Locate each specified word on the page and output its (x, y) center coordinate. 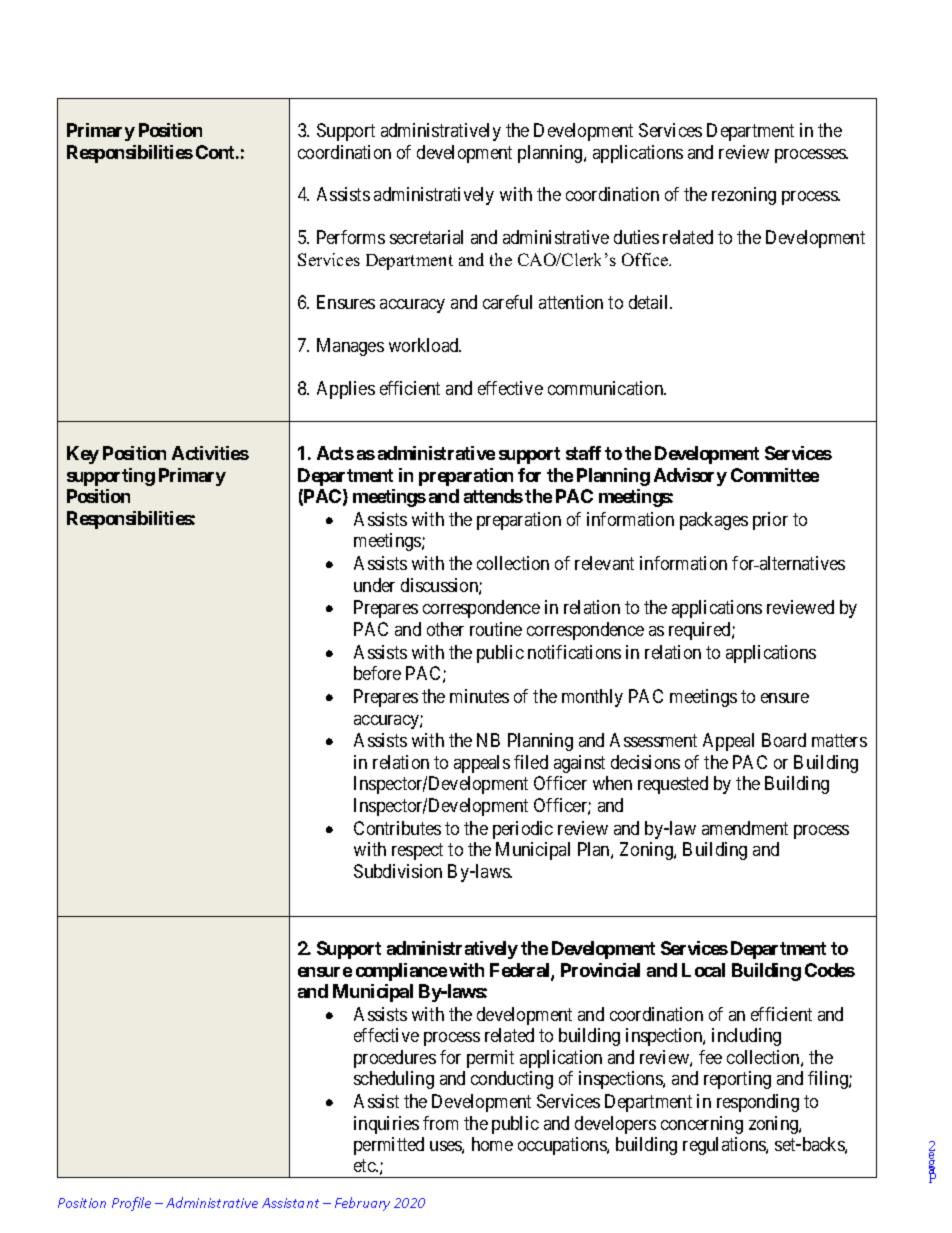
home (492, 1144)
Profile (131, 1204)
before (377, 673)
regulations (725, 1146)
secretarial (426, 237)
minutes (479, 696)
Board (784, 740)
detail (650, 302)
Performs (351, 237)
